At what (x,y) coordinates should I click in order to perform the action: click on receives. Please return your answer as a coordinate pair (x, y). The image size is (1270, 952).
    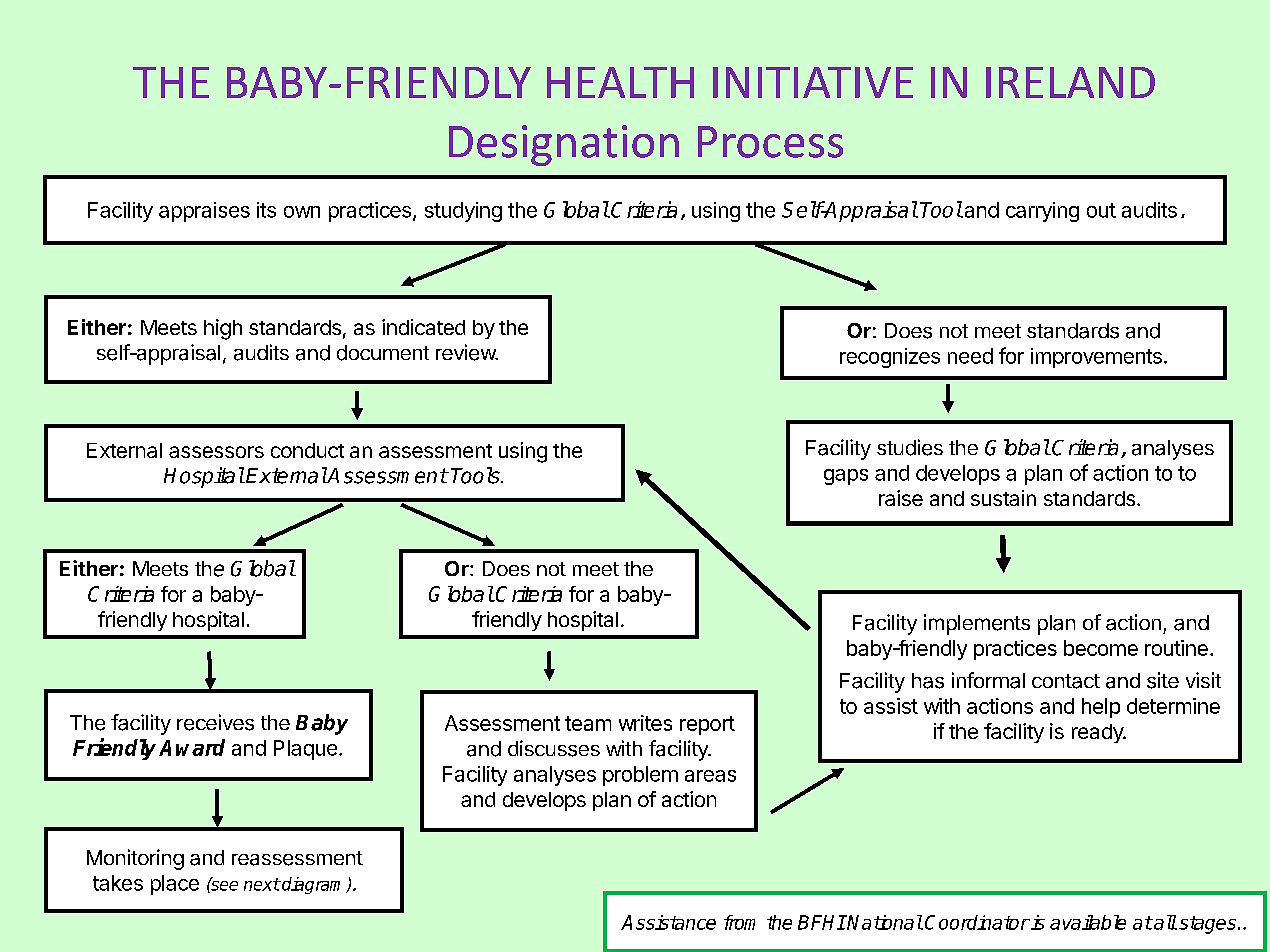
    Looking at the image, I should click on (215, 722).
